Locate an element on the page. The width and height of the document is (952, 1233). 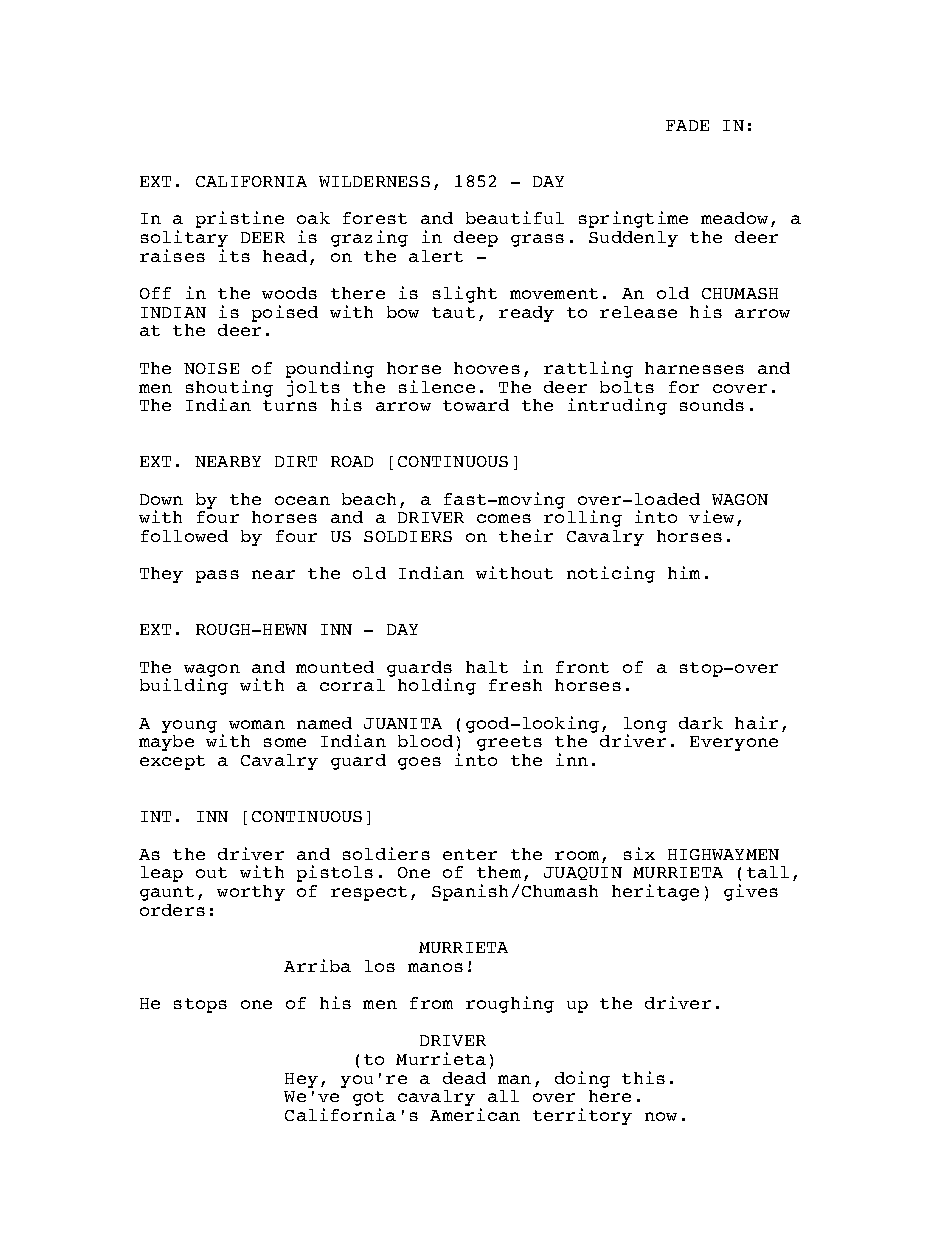
holding is located at coordinates (437, 686).
